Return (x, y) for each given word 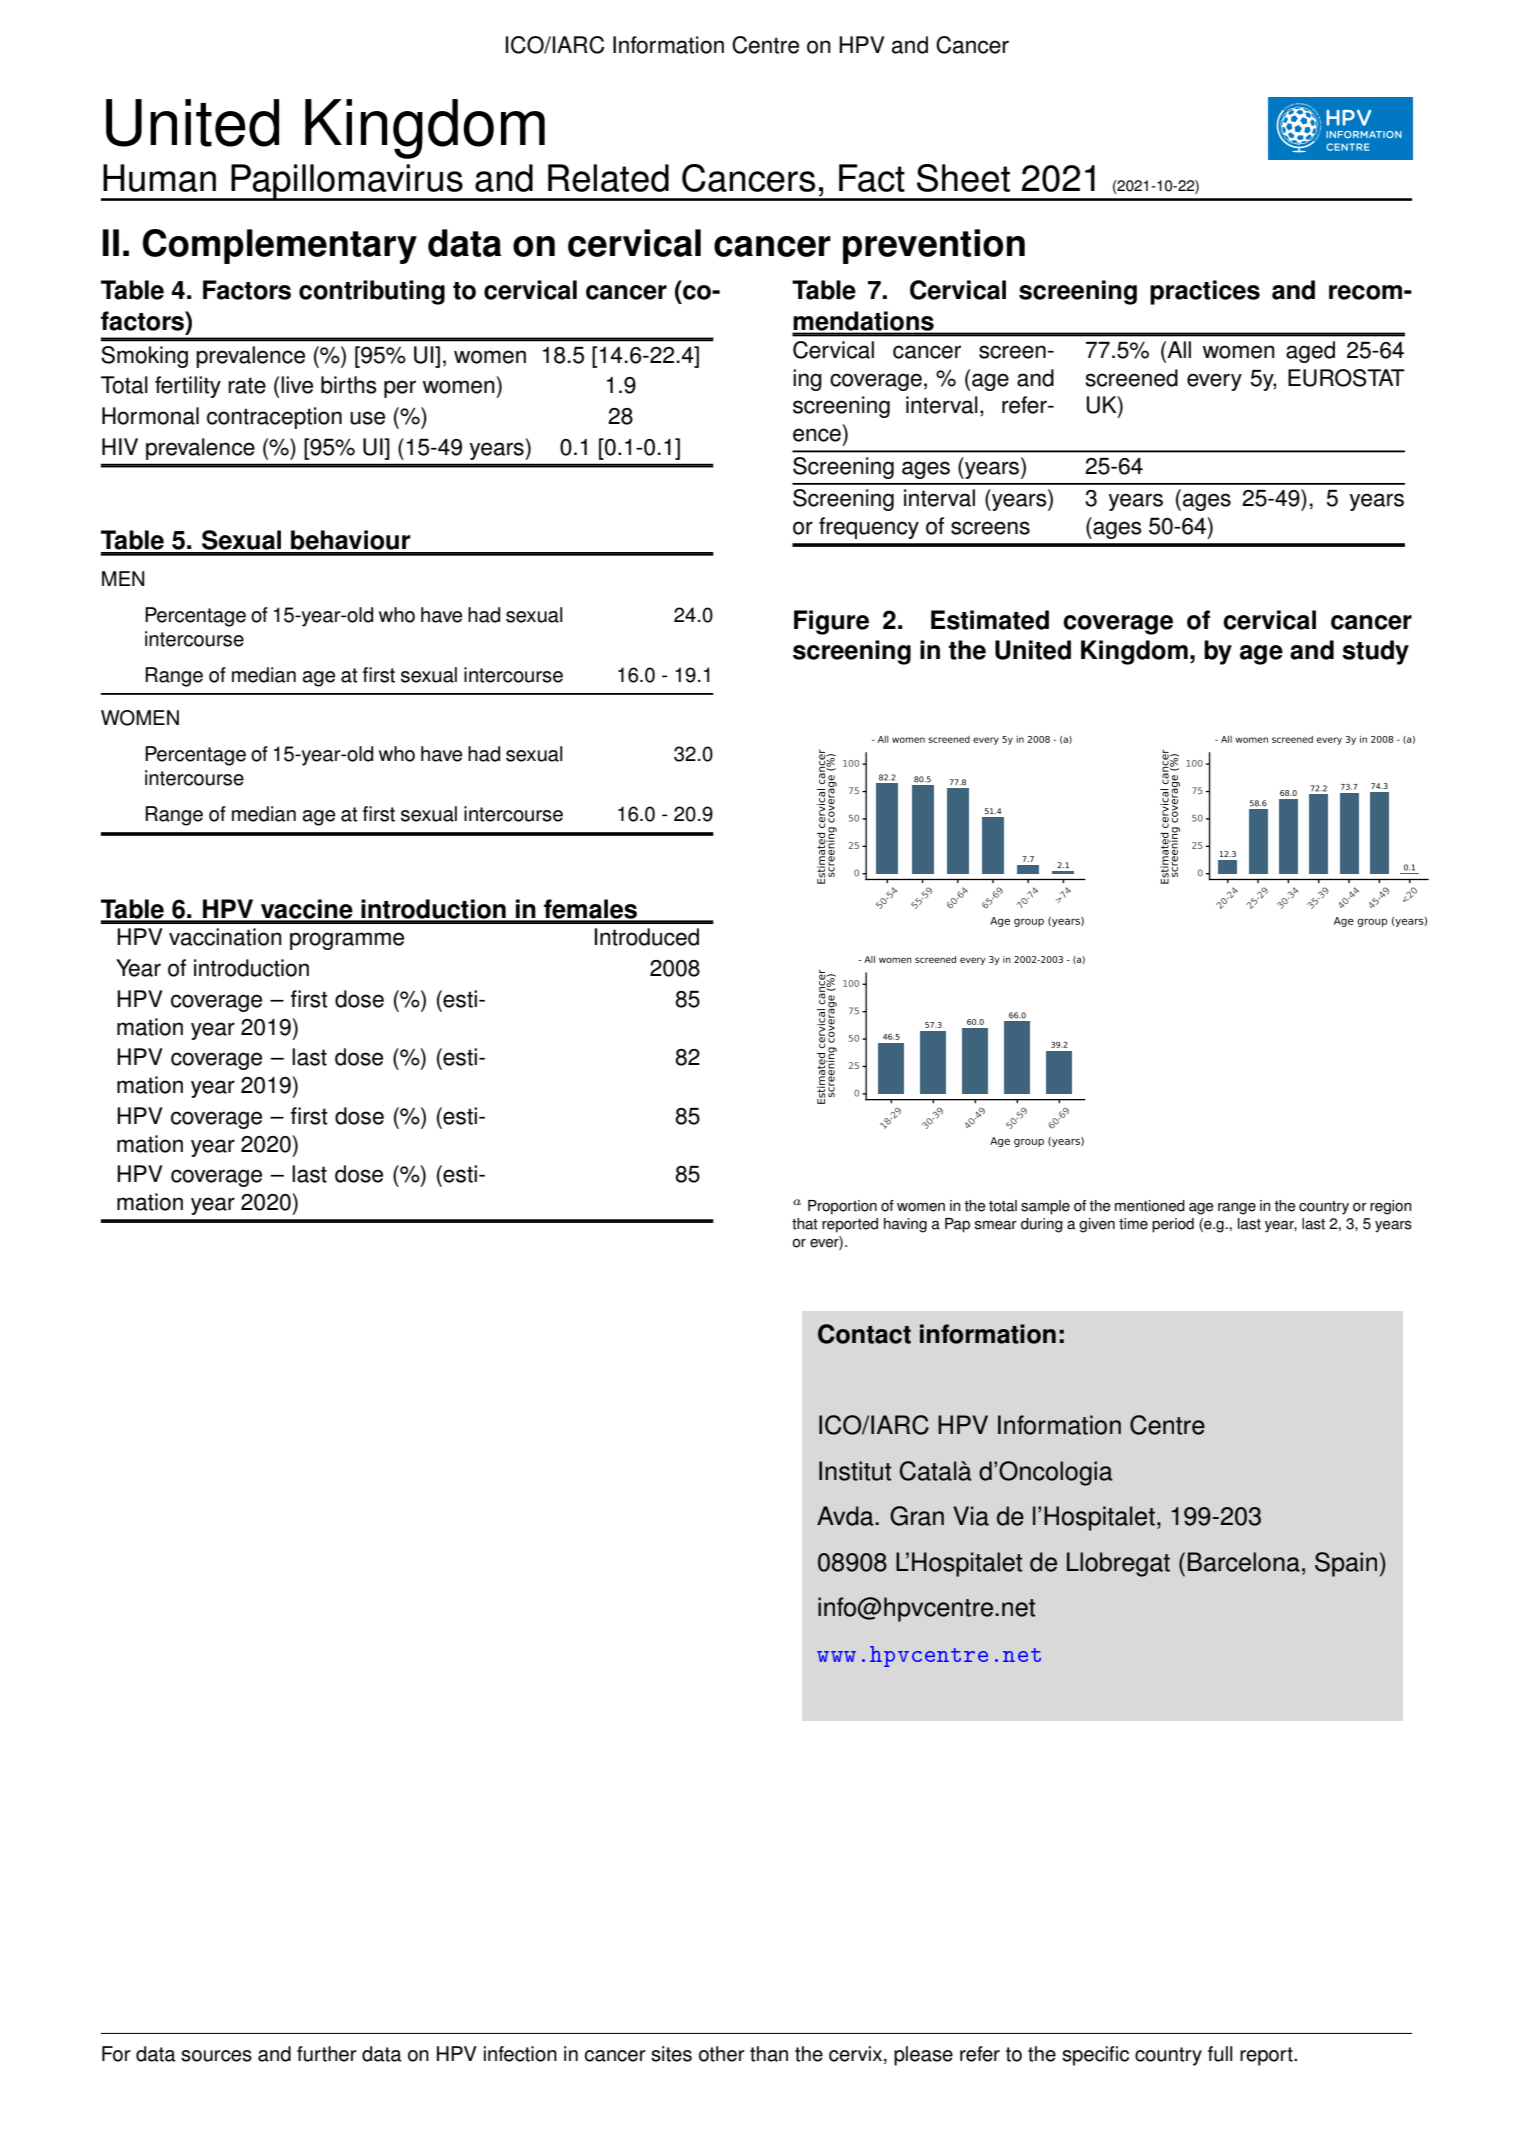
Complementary (280, 246)
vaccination (225, 937)
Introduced (647, 937)
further (327, 2054)
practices (1205, 292)
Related (608, 178)
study (1375, 652)
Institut (855, 1471)
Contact (864, 1334)
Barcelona (1244, 1562)
